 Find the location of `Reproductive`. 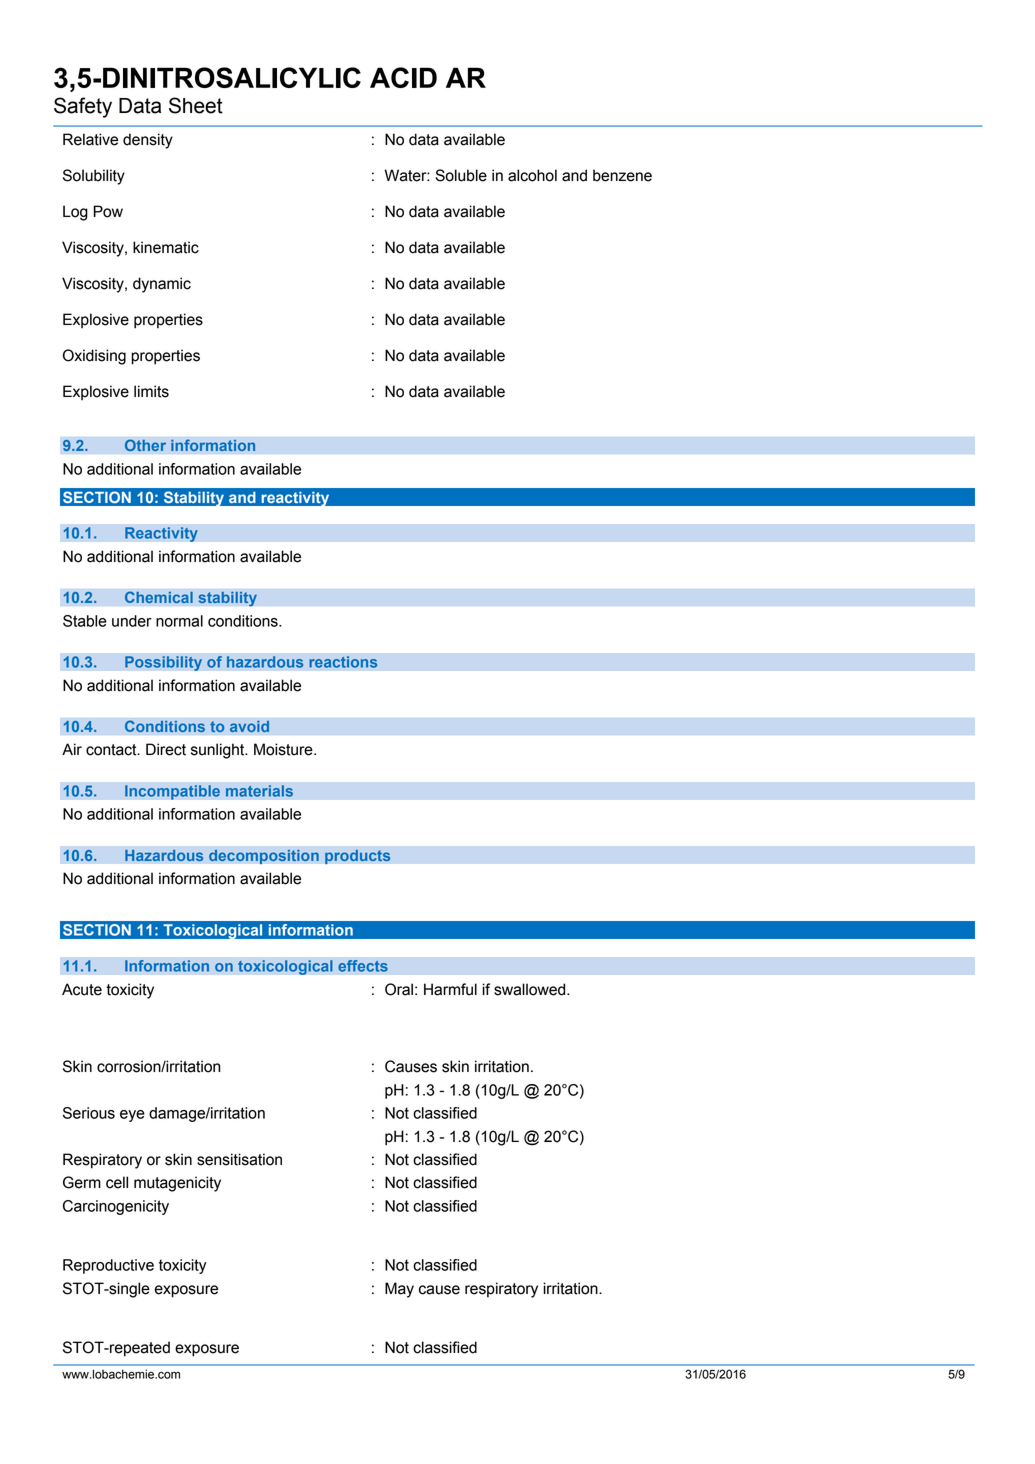

Reproductive is located at coordinates (108, 1266).
